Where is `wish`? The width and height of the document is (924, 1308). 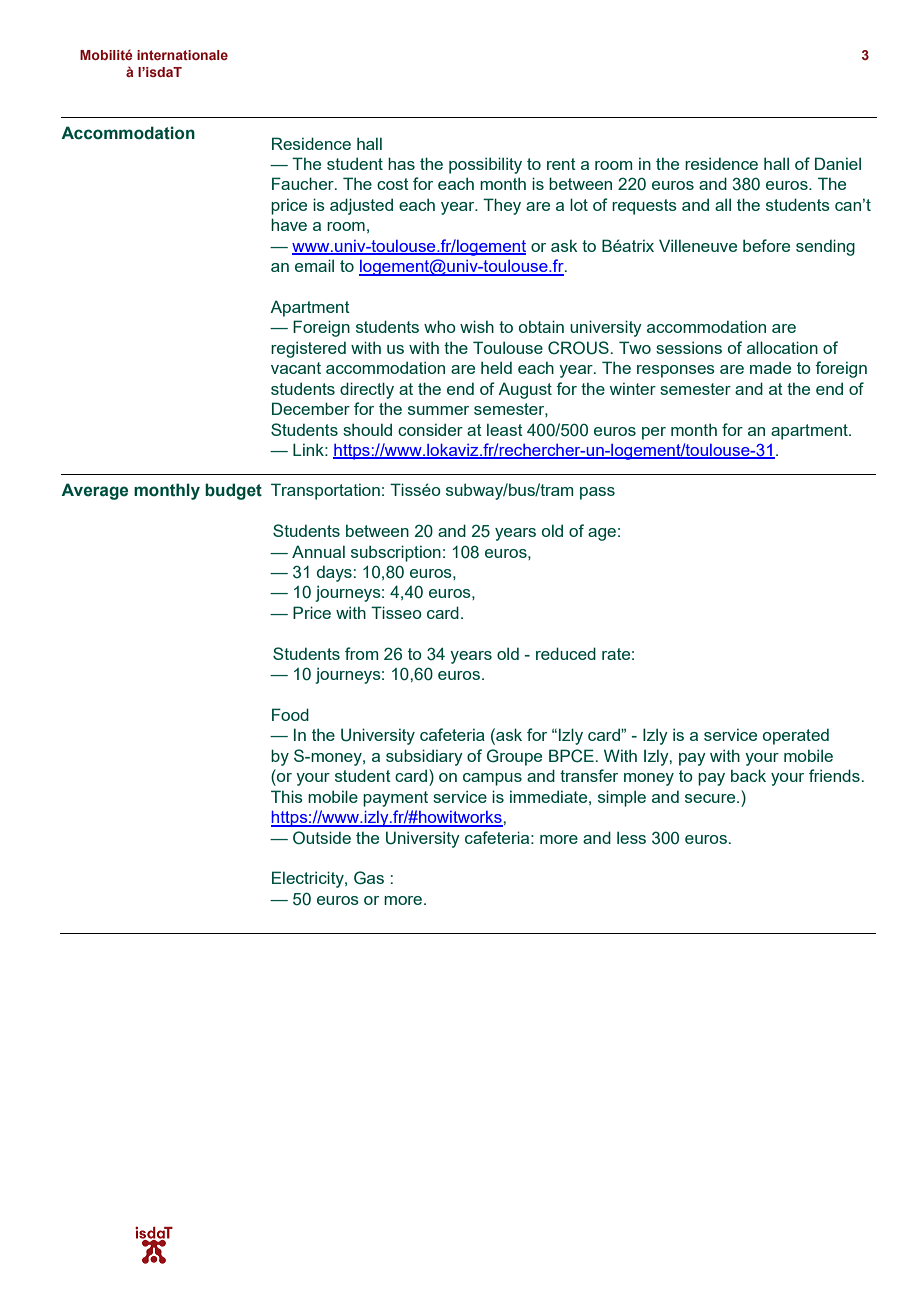
wish is located at coordinates (477, 326).
